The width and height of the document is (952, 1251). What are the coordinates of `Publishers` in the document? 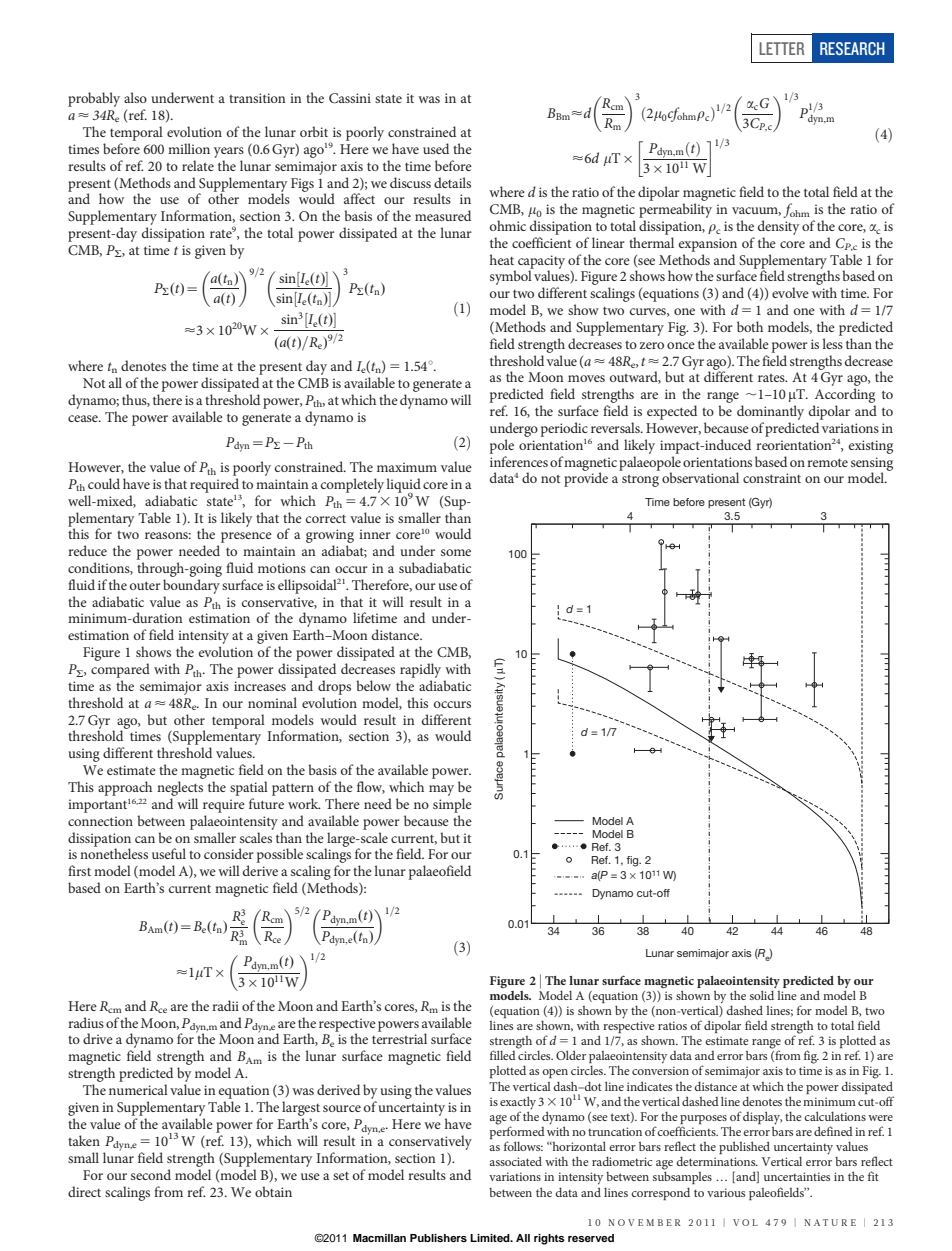 It's located at (438, 1238).
